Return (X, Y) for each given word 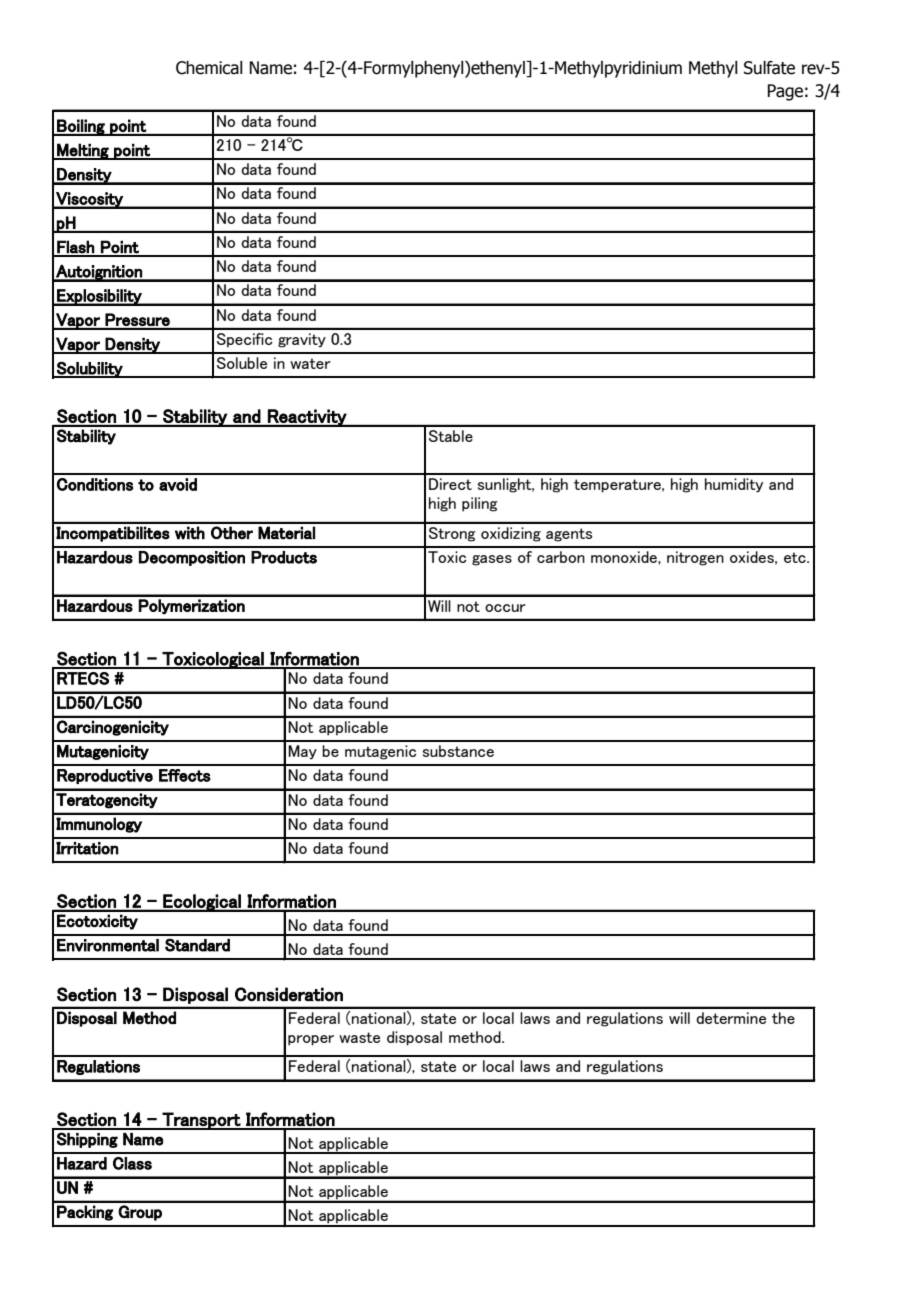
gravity (302, 340)
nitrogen (695, 558)
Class (132, 1163)
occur (505, 608)
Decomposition (192, 558)
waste (359, 1037)
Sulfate (769, 68)
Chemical (209, 68)
